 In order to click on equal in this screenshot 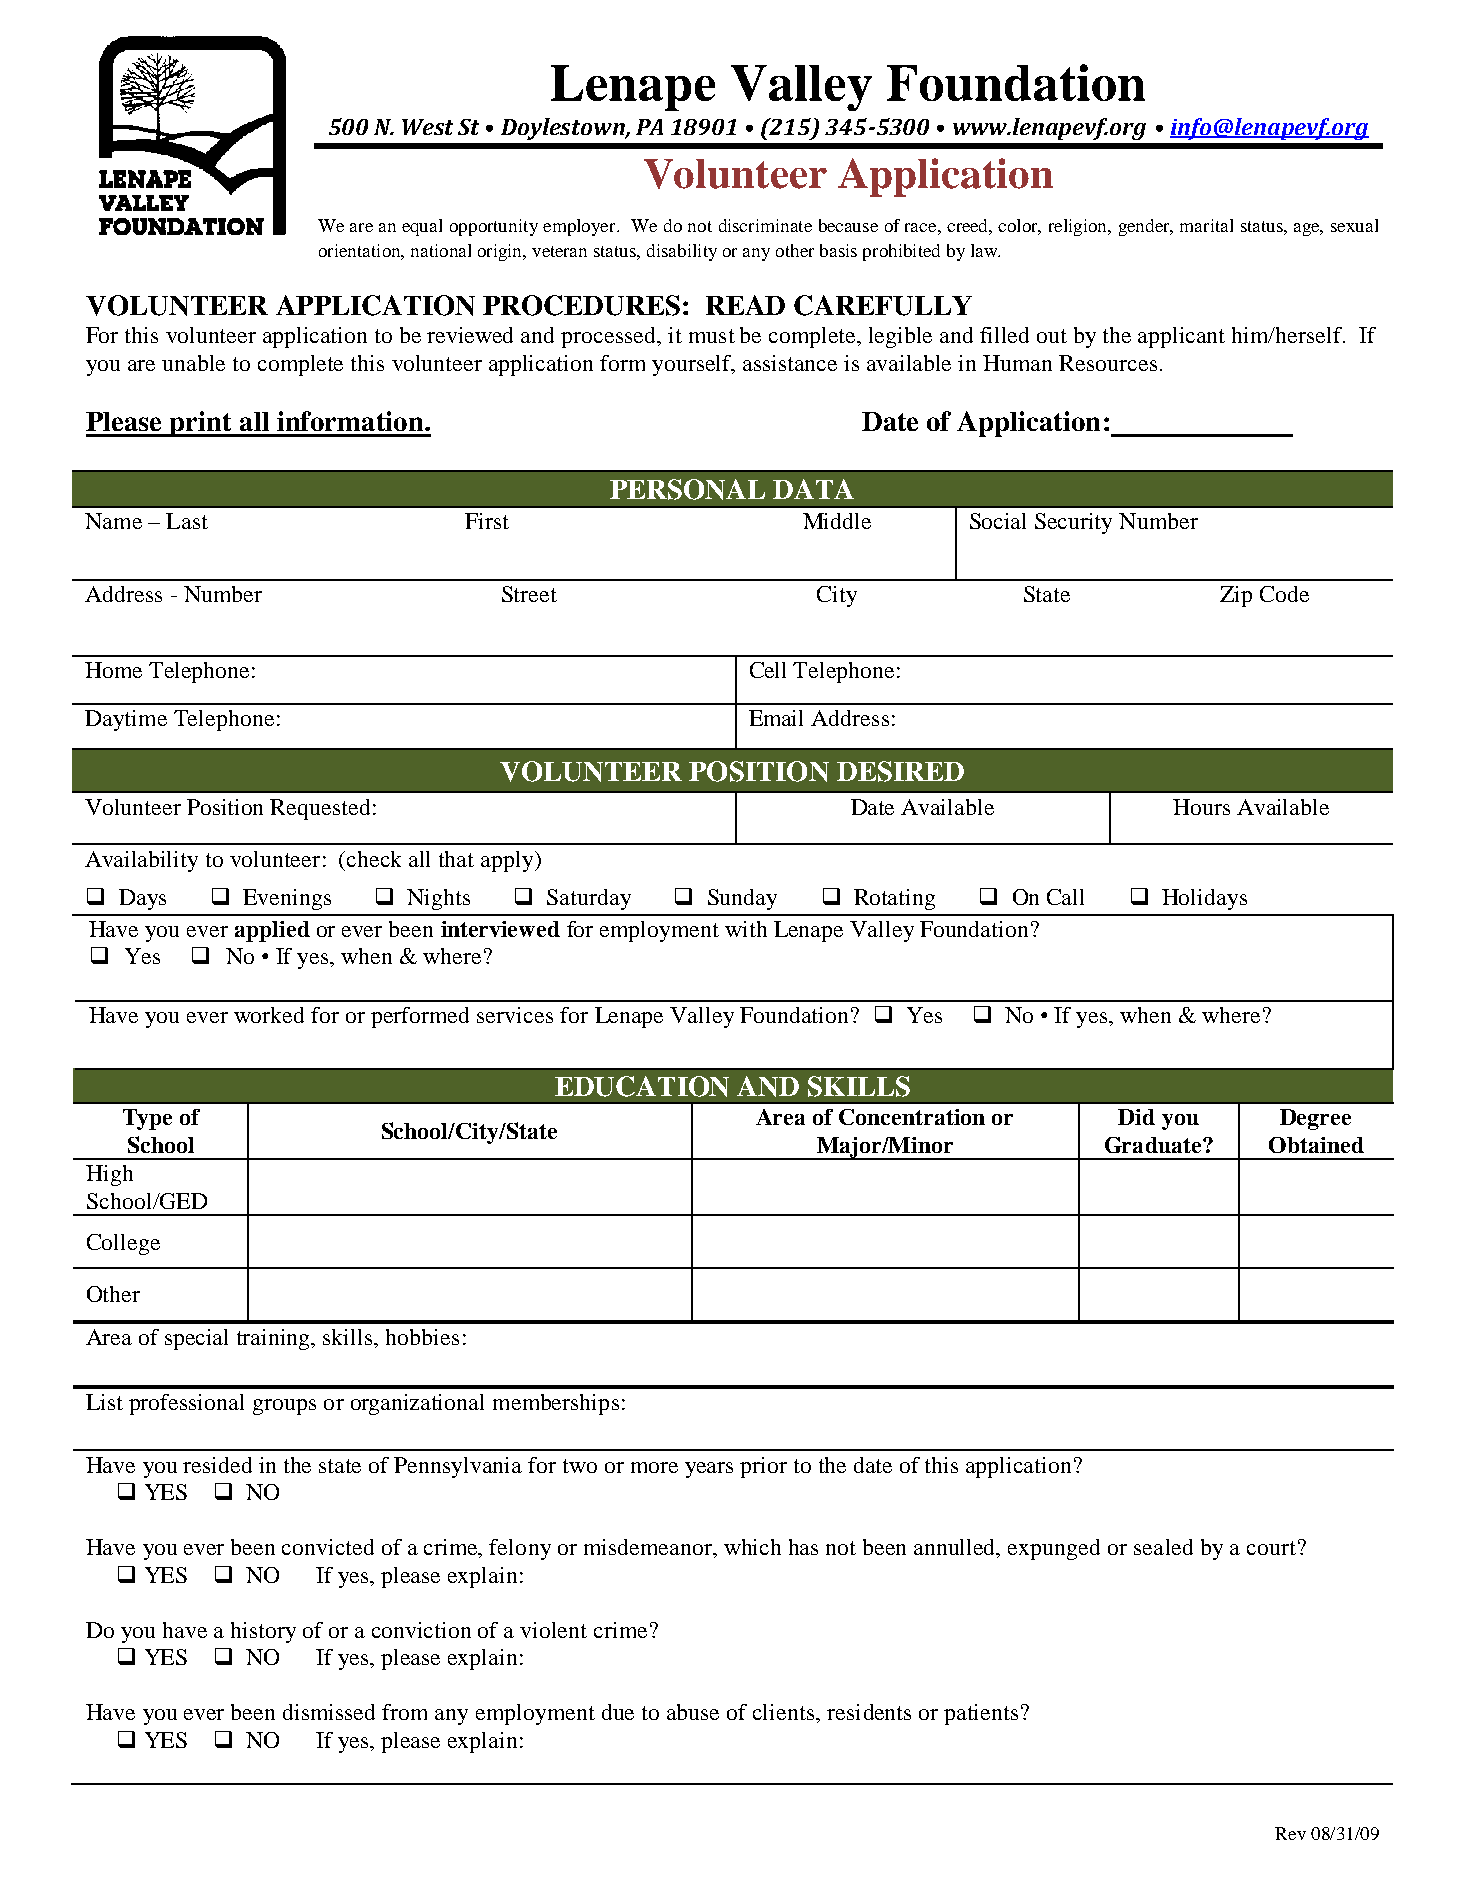, I will do `click(422, 227)`.
